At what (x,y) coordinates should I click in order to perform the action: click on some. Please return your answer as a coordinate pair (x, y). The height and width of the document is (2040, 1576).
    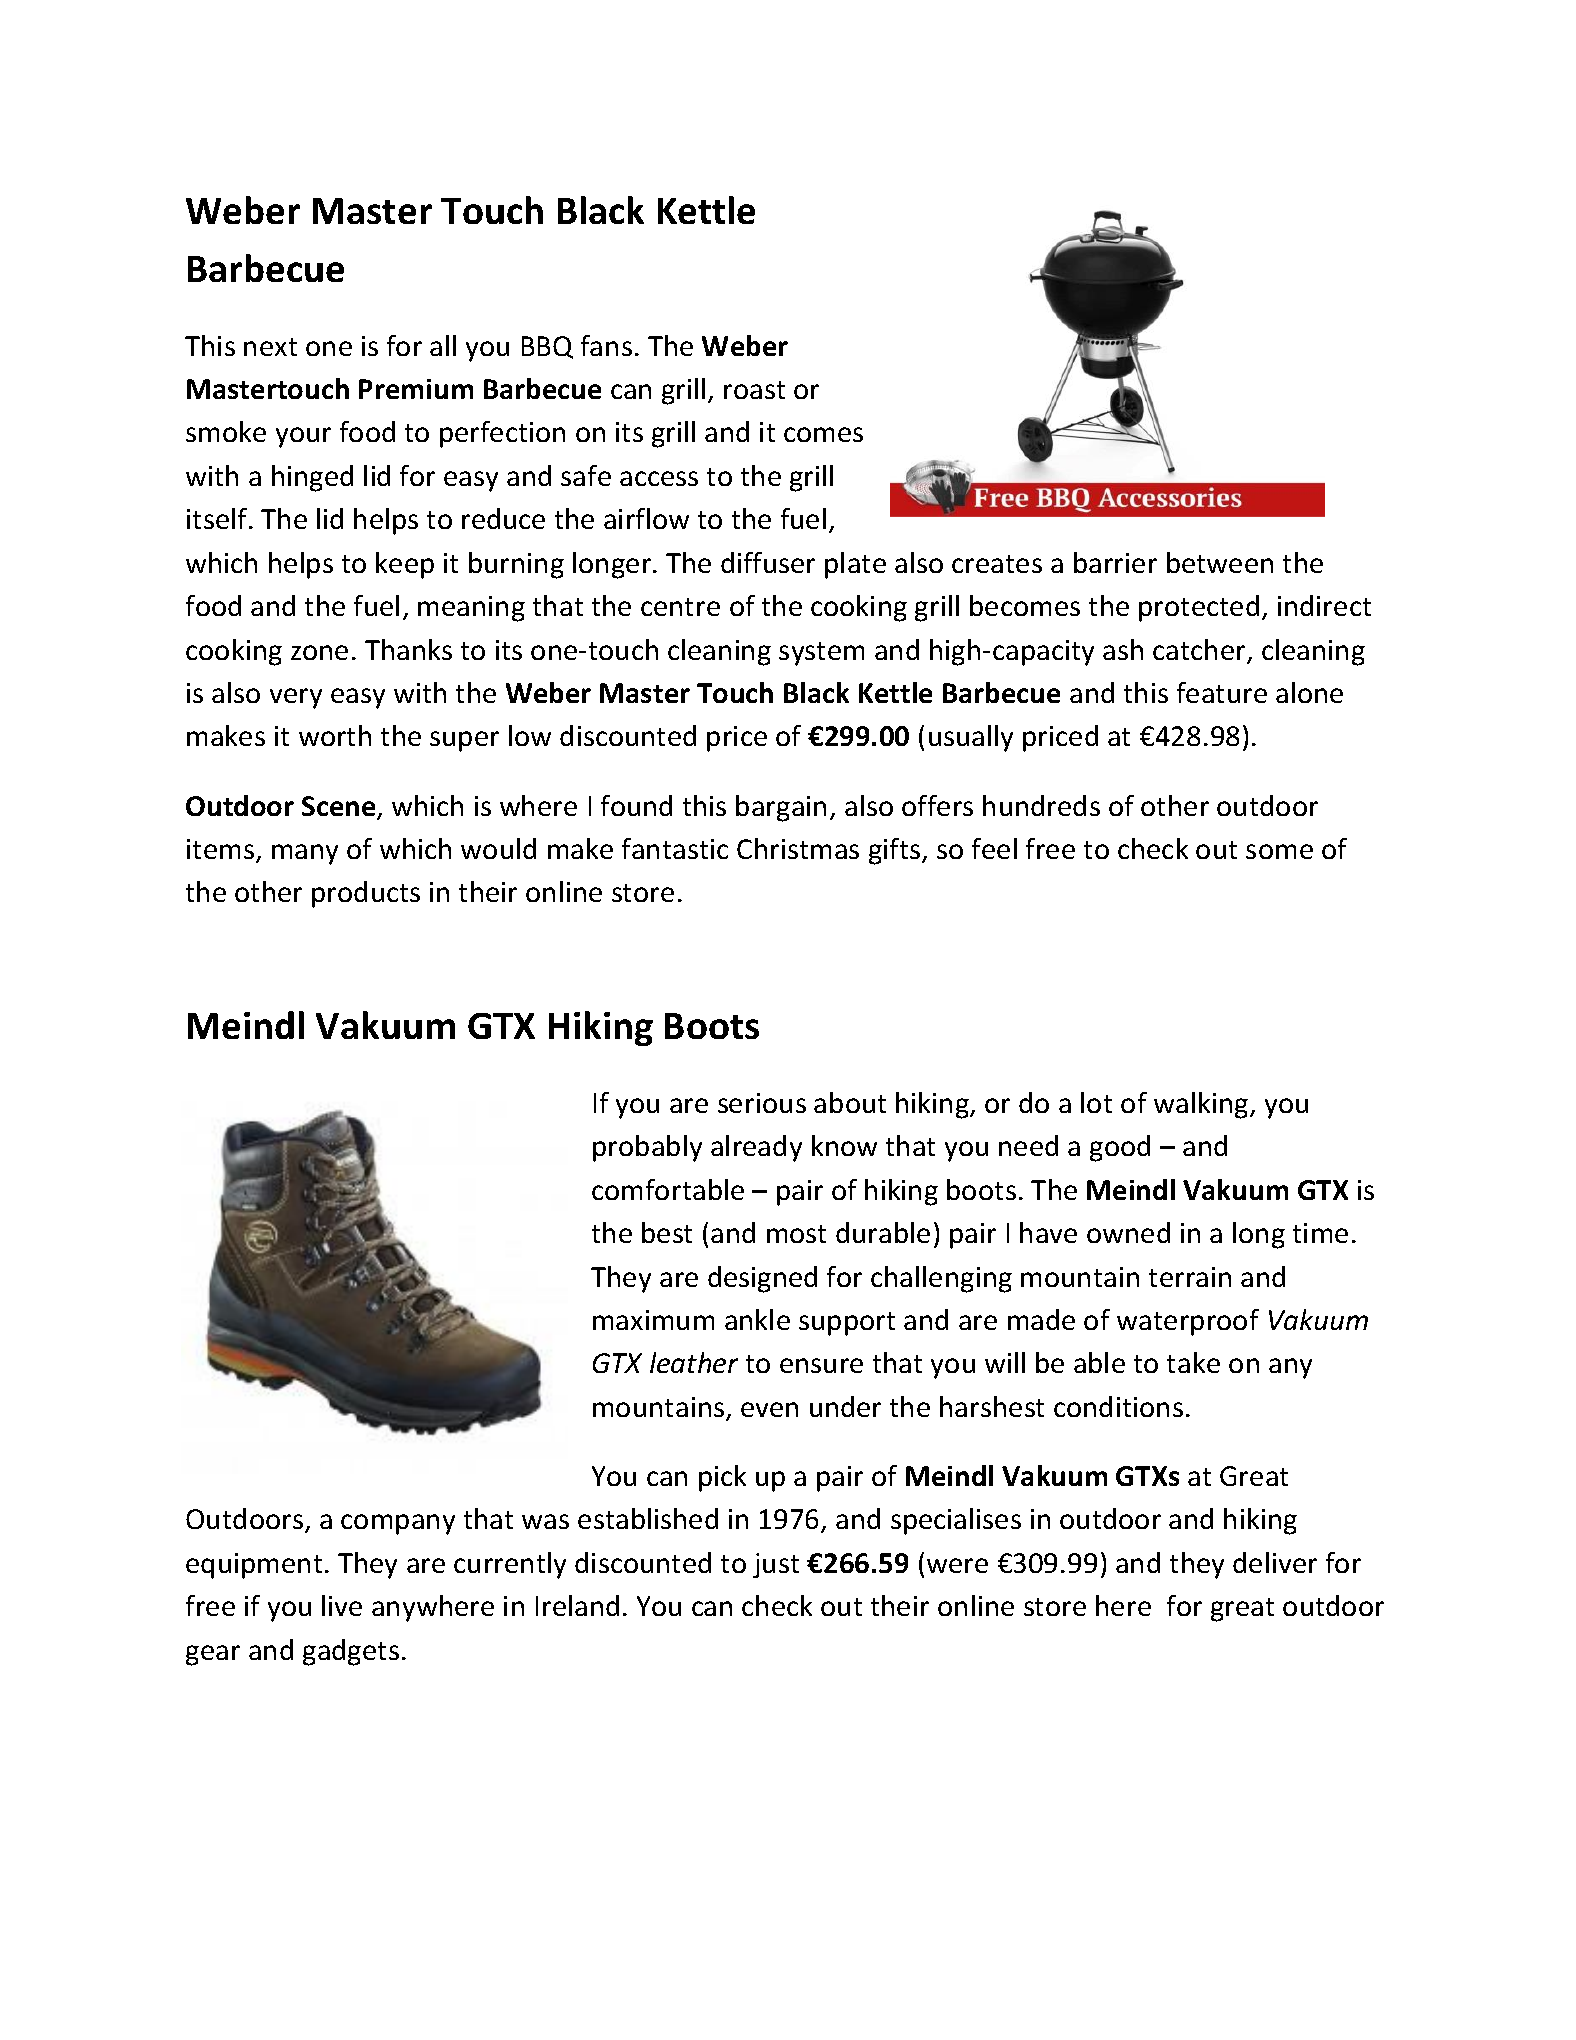
    Looking at the image, I should click on (1279, 851).
